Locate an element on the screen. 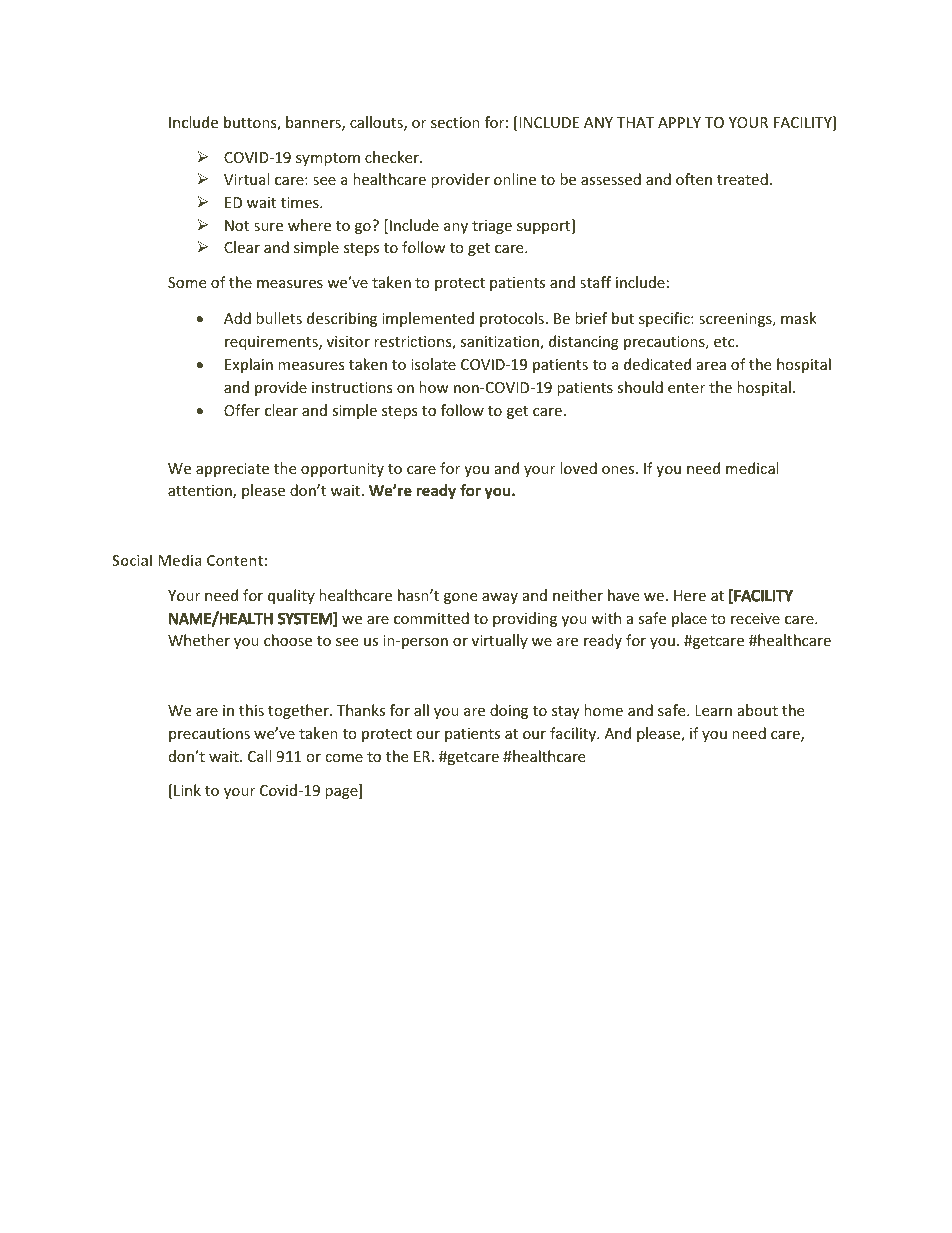 The image size is (952, 1233). APPLY is located at coordinates (679, 122).
